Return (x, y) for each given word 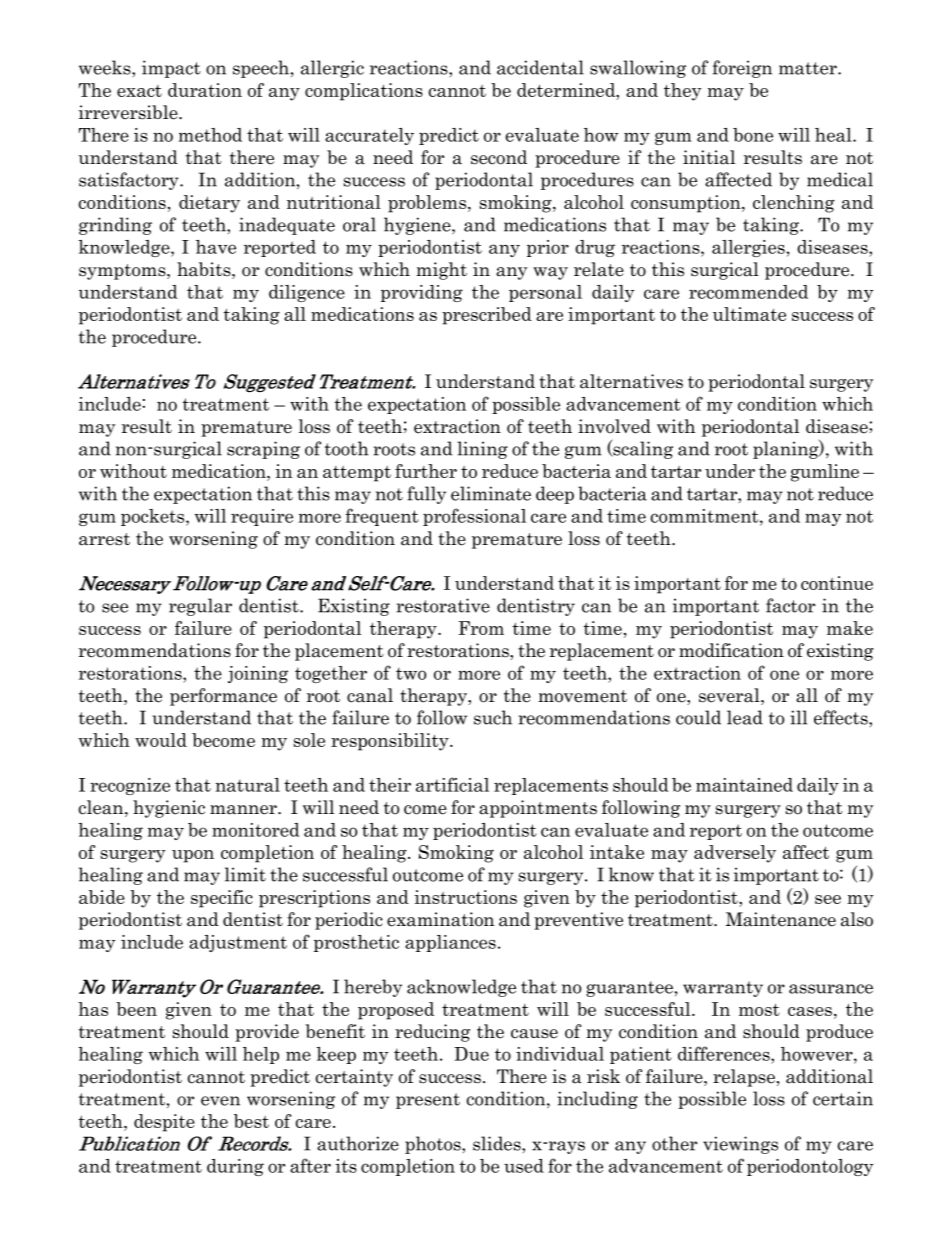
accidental (540, 67)
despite (164, 1123)
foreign (742, 69)
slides (498, 1143)
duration (205, 90)
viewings (740, 1145)
